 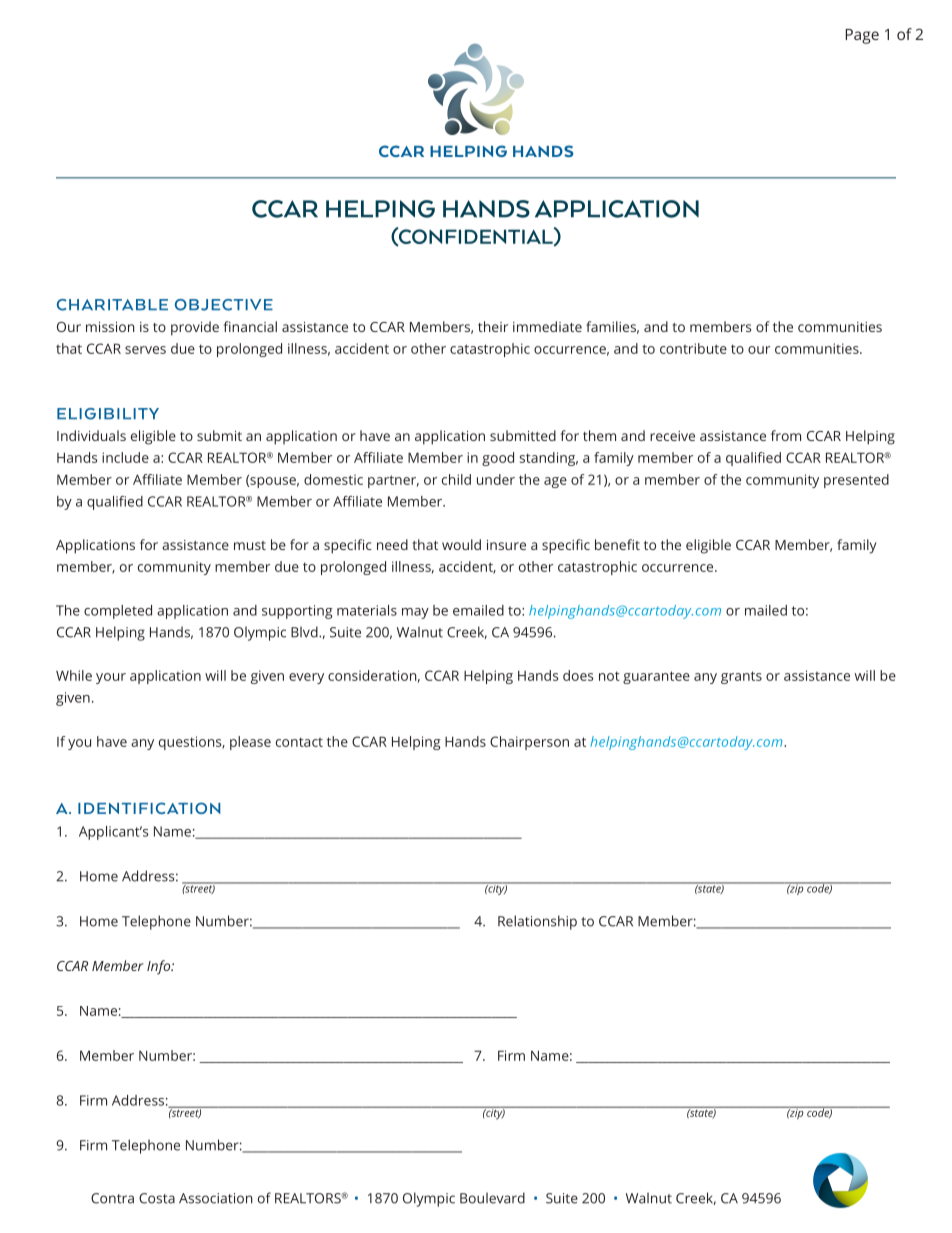 What do you see at coordinates (157, 1198) in the image?
I see `Costa` at bounding box center [157, 1198].
